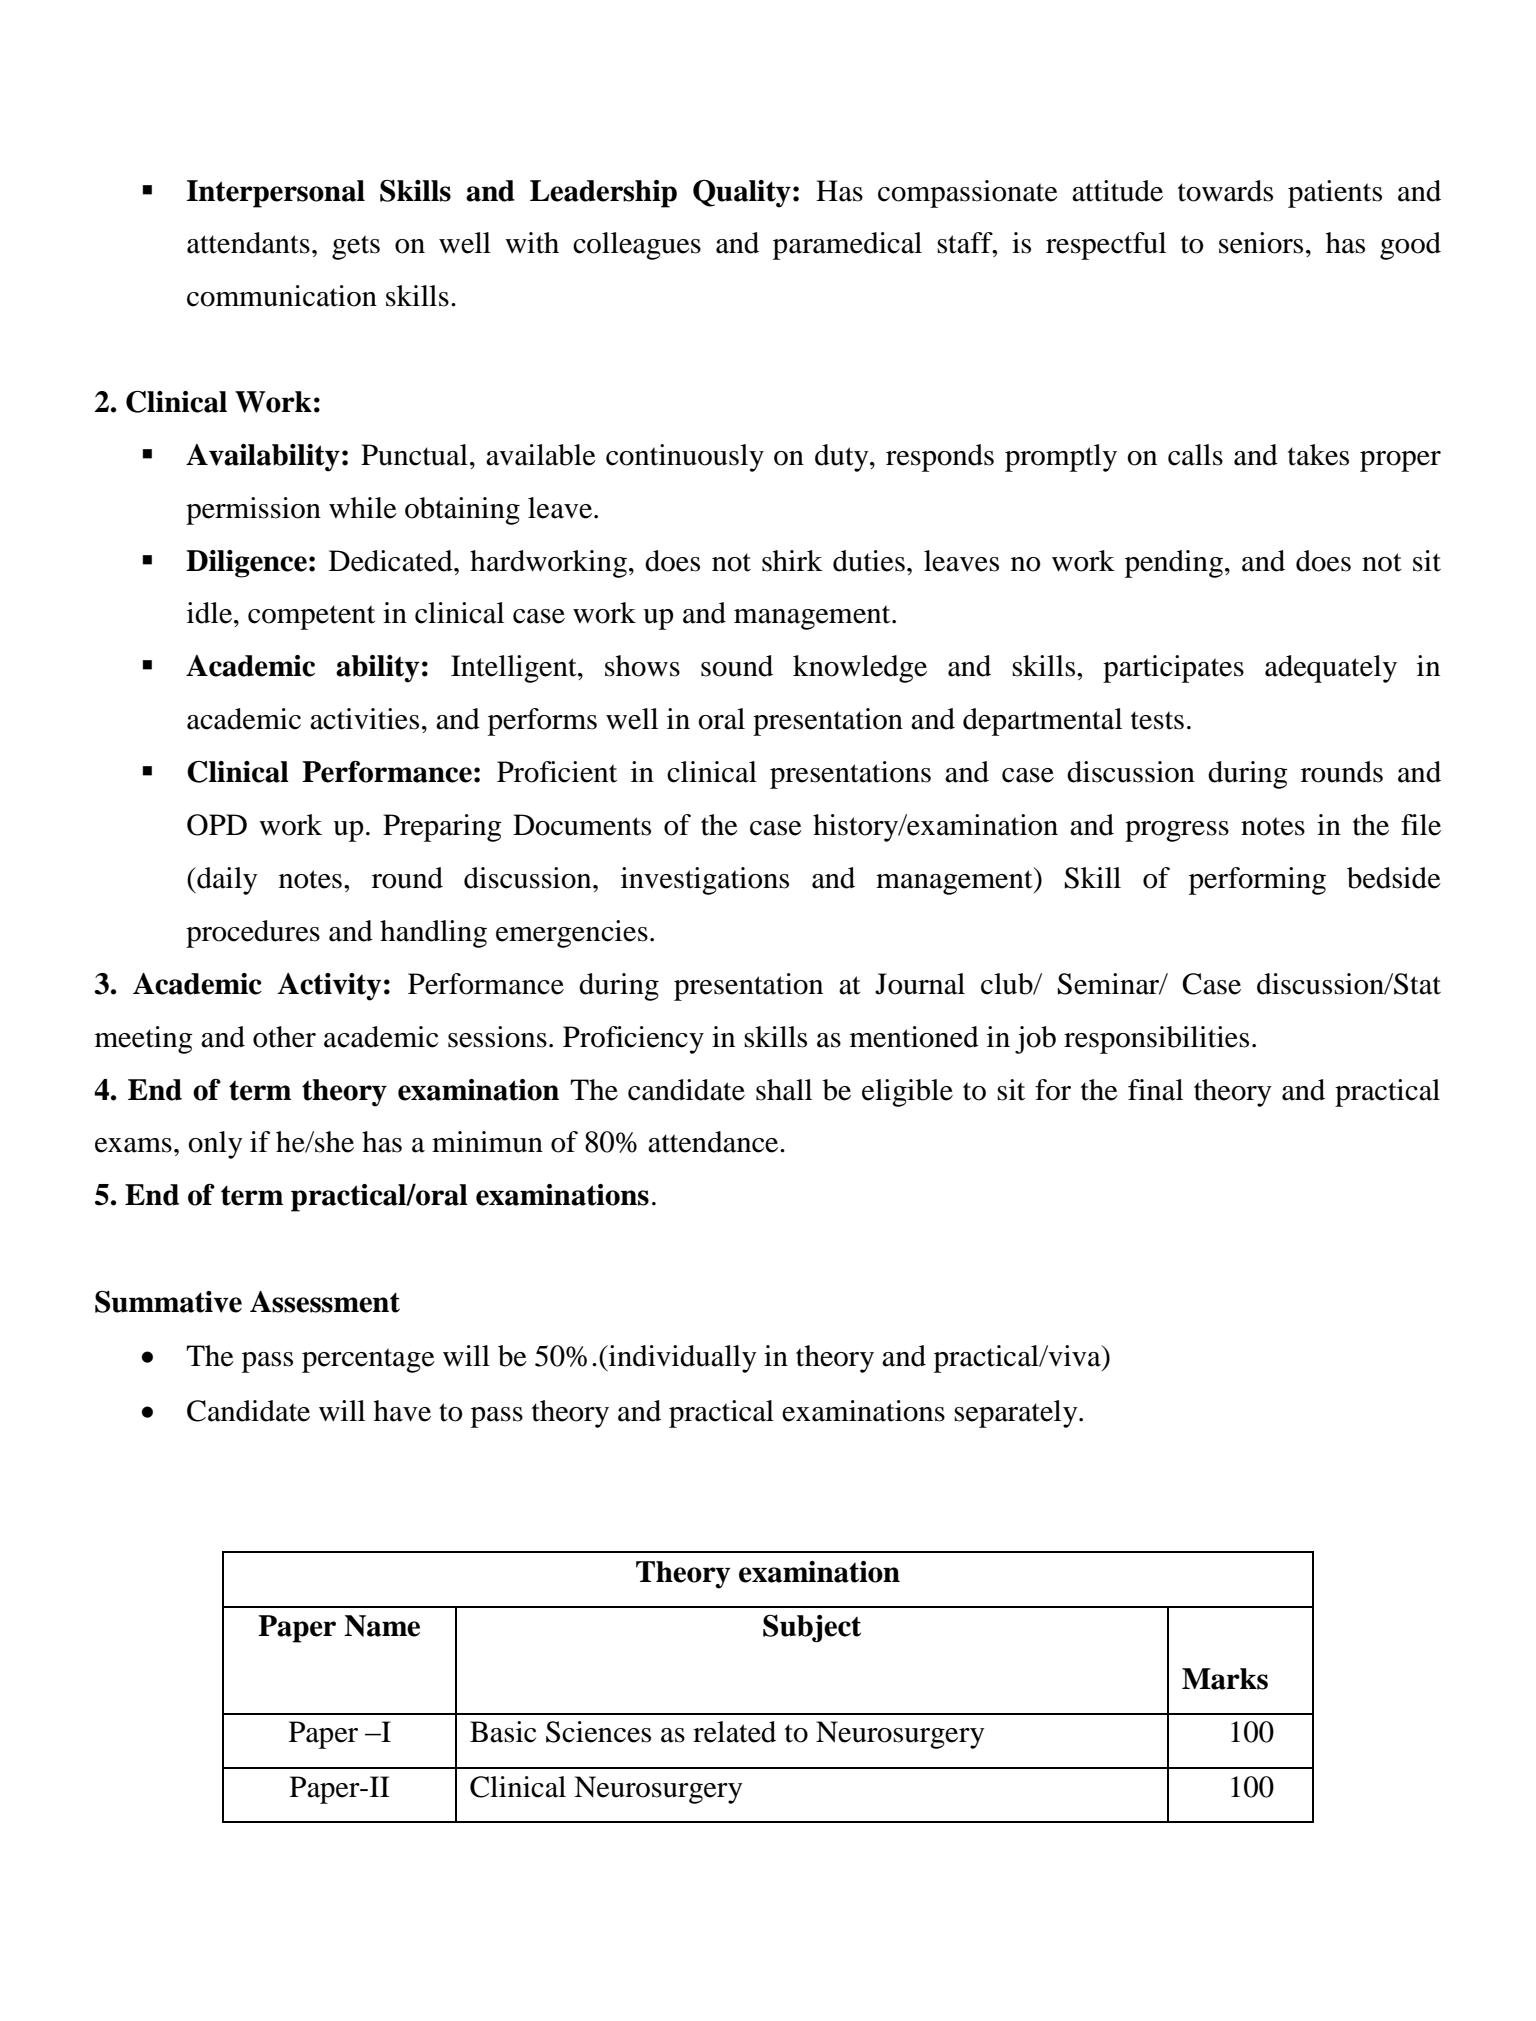 The width and height of the screenshot is (1536, 2021). I want to click on Journal, so click(920, 984).
